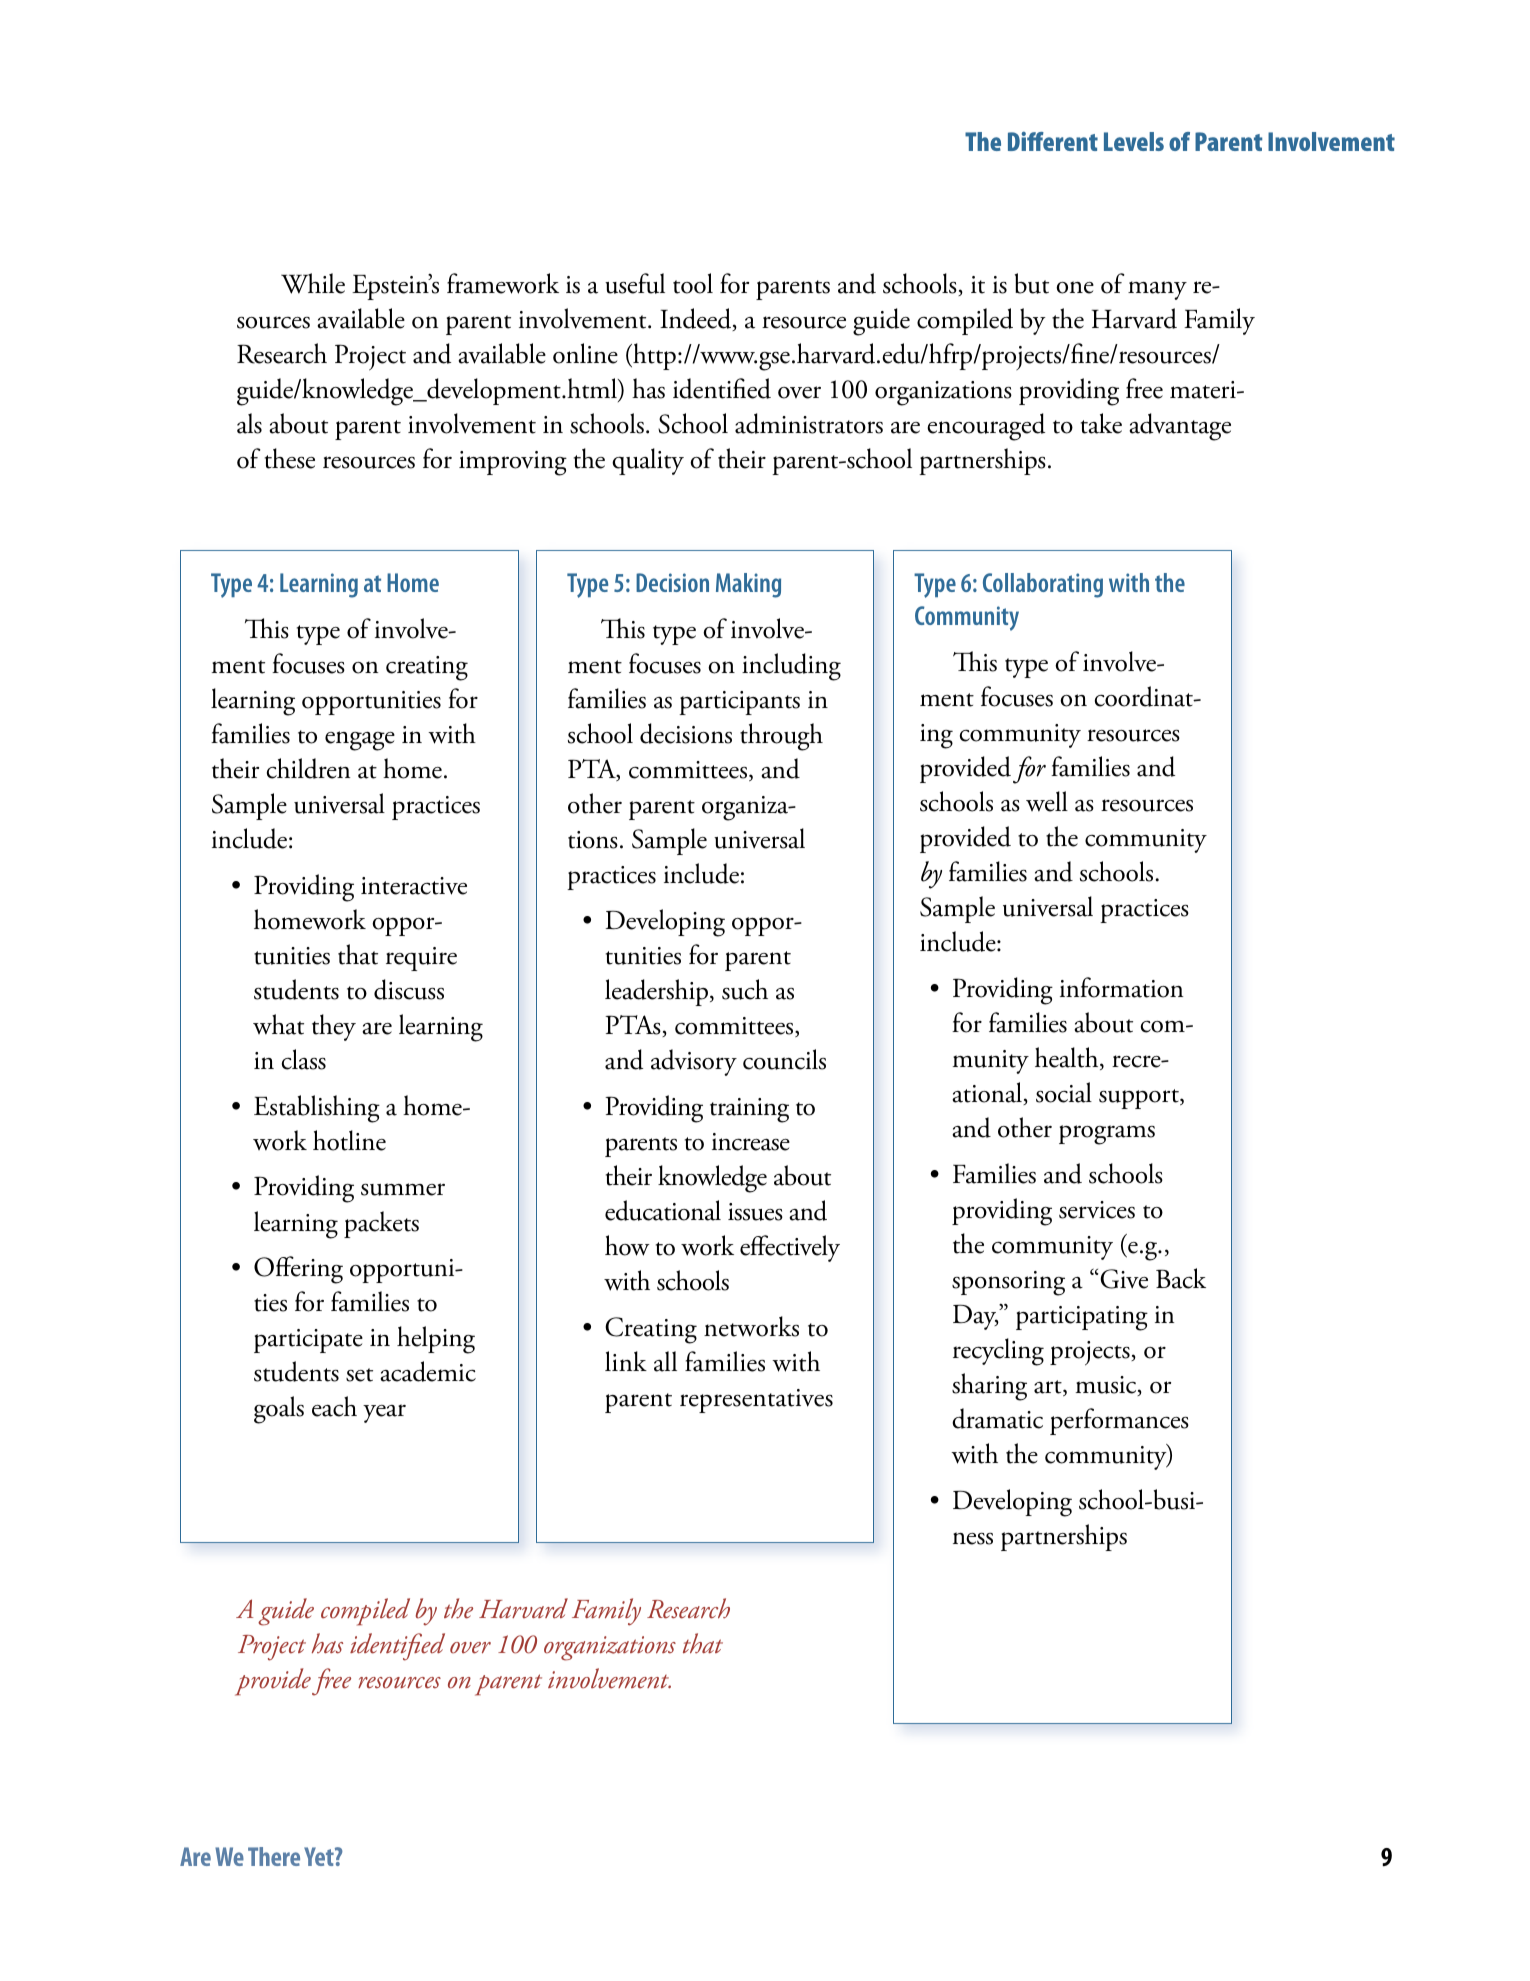  What do you see at coordinates (313, 283) in the page?
I see `While` at bounding box center [313, 283].
